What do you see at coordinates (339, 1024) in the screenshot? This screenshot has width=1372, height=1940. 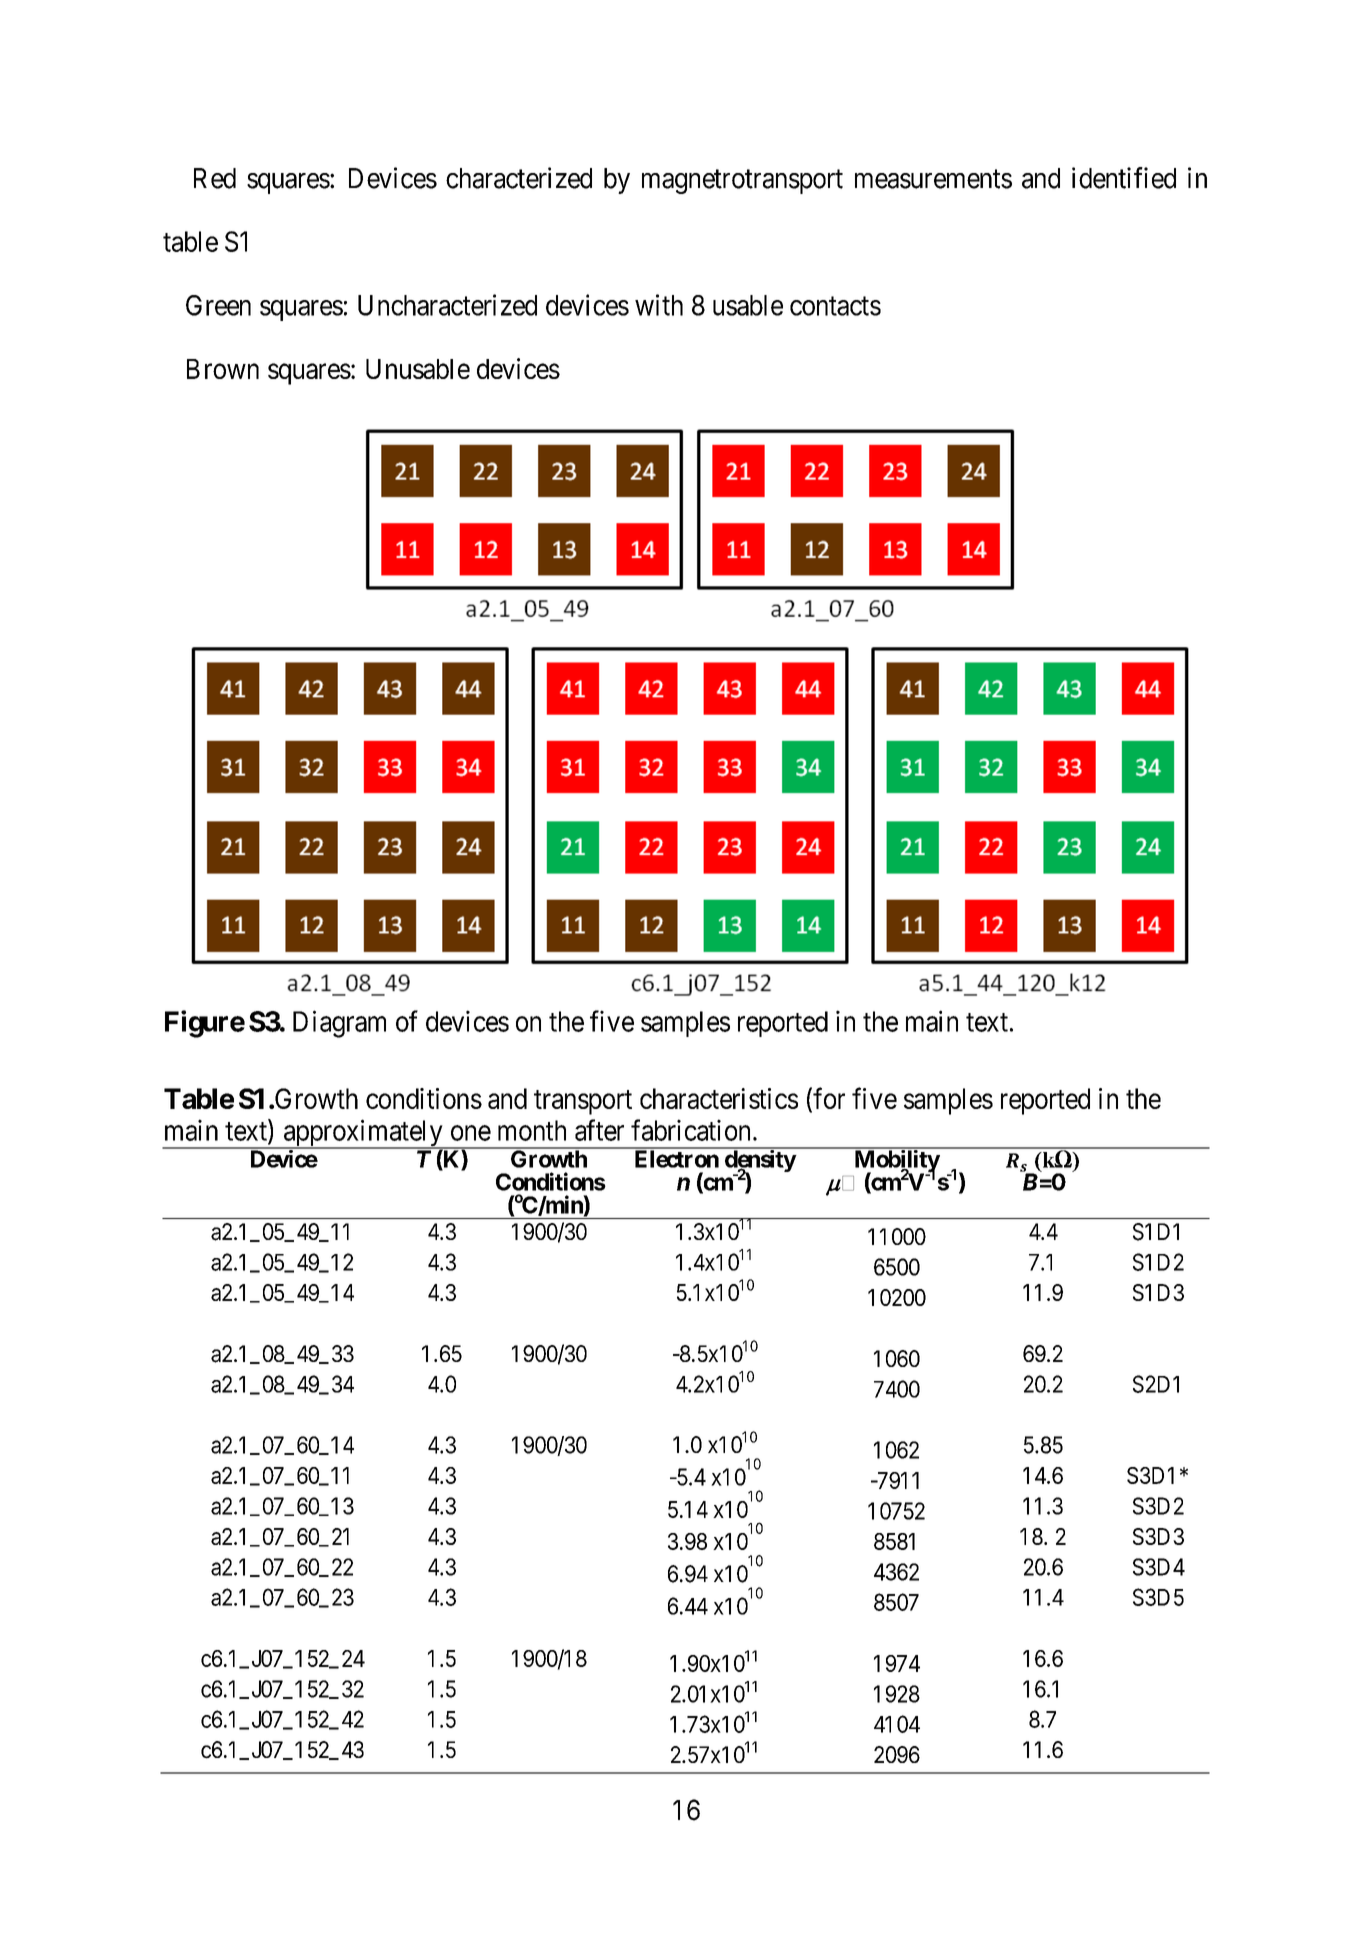 I see `Diagram` at bounding box center [339, 1024].
